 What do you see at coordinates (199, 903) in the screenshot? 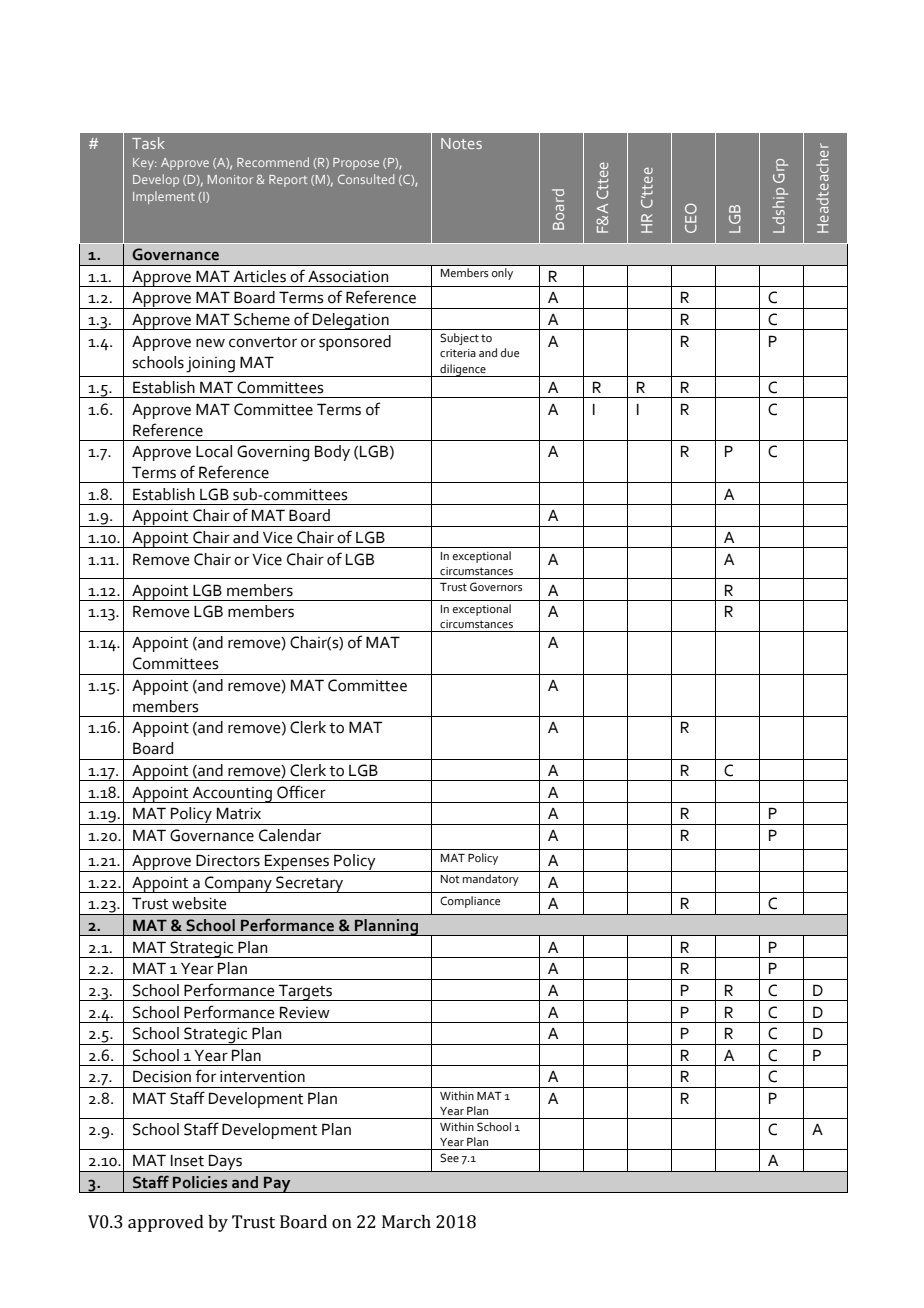
I see `website` at bounding box center [199, 903].
